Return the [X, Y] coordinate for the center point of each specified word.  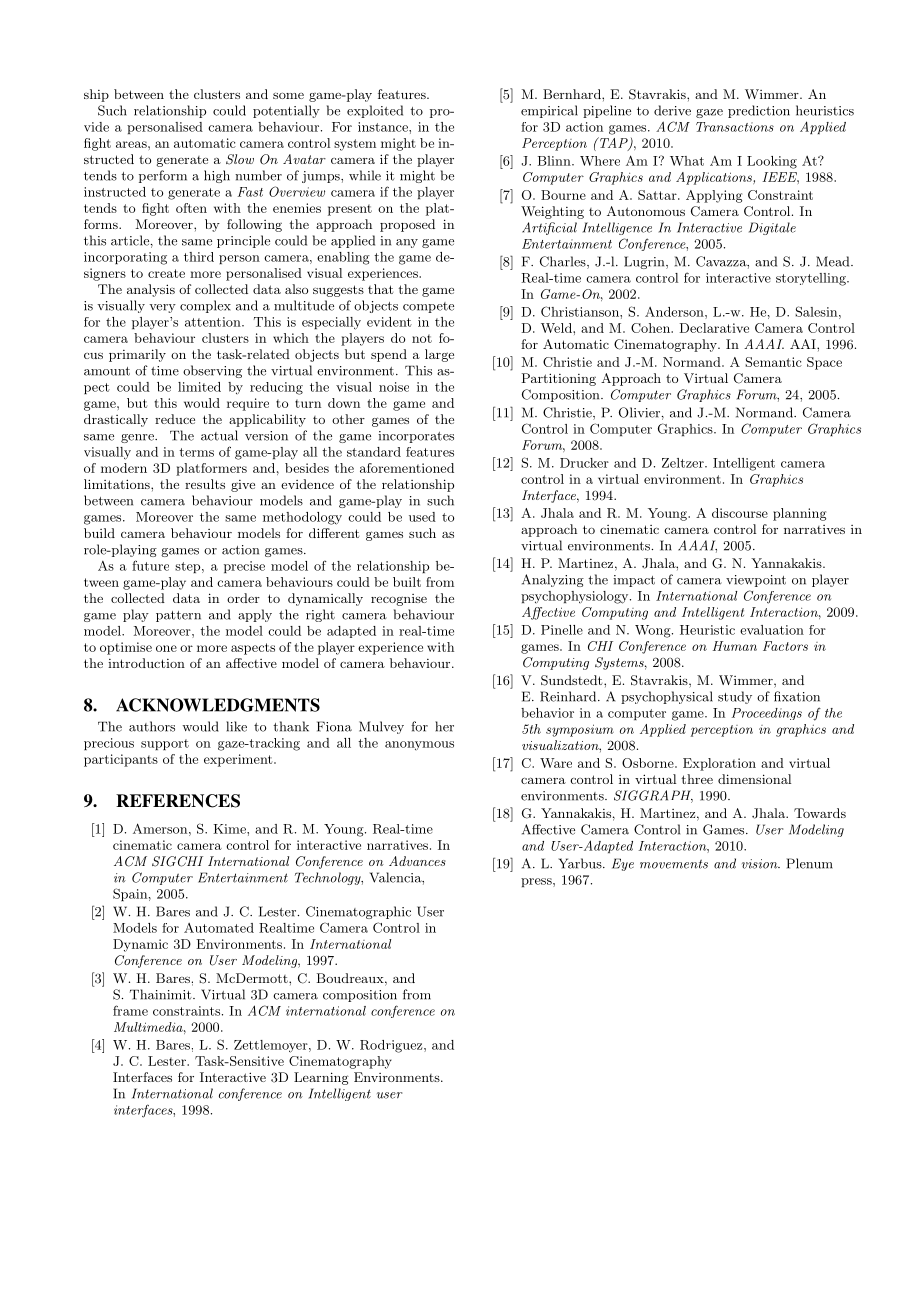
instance [384, 127]
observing [212, 371]
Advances [417, 861]
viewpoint [756, 581]
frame [130, 1010]
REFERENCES [178, 801]
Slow [240, 159]
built [407, 582]
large [439, 355]
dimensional [754, 779]
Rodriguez [391, 1046]
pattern [178, 616]
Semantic [773, 362]
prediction [759, 111]
